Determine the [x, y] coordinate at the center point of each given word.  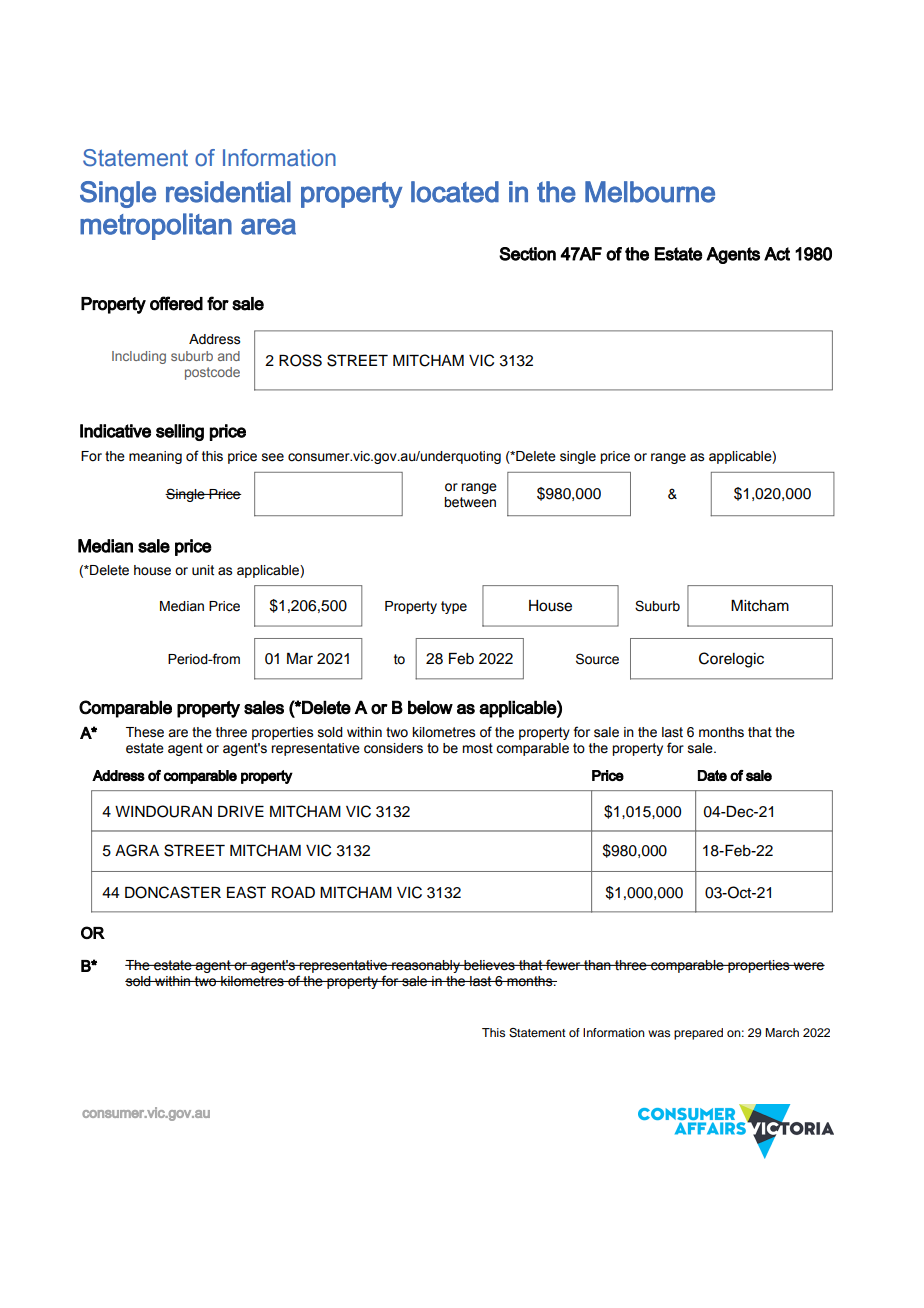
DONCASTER [173, 892]
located [455, 192]
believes [489, 965]
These [145, 732]
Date [712, 775]
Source [597, 659]
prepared [698, 1034]
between [470, 502]
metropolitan [156, 226]
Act [777, 254]
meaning [155, 457]
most [477, 748]
